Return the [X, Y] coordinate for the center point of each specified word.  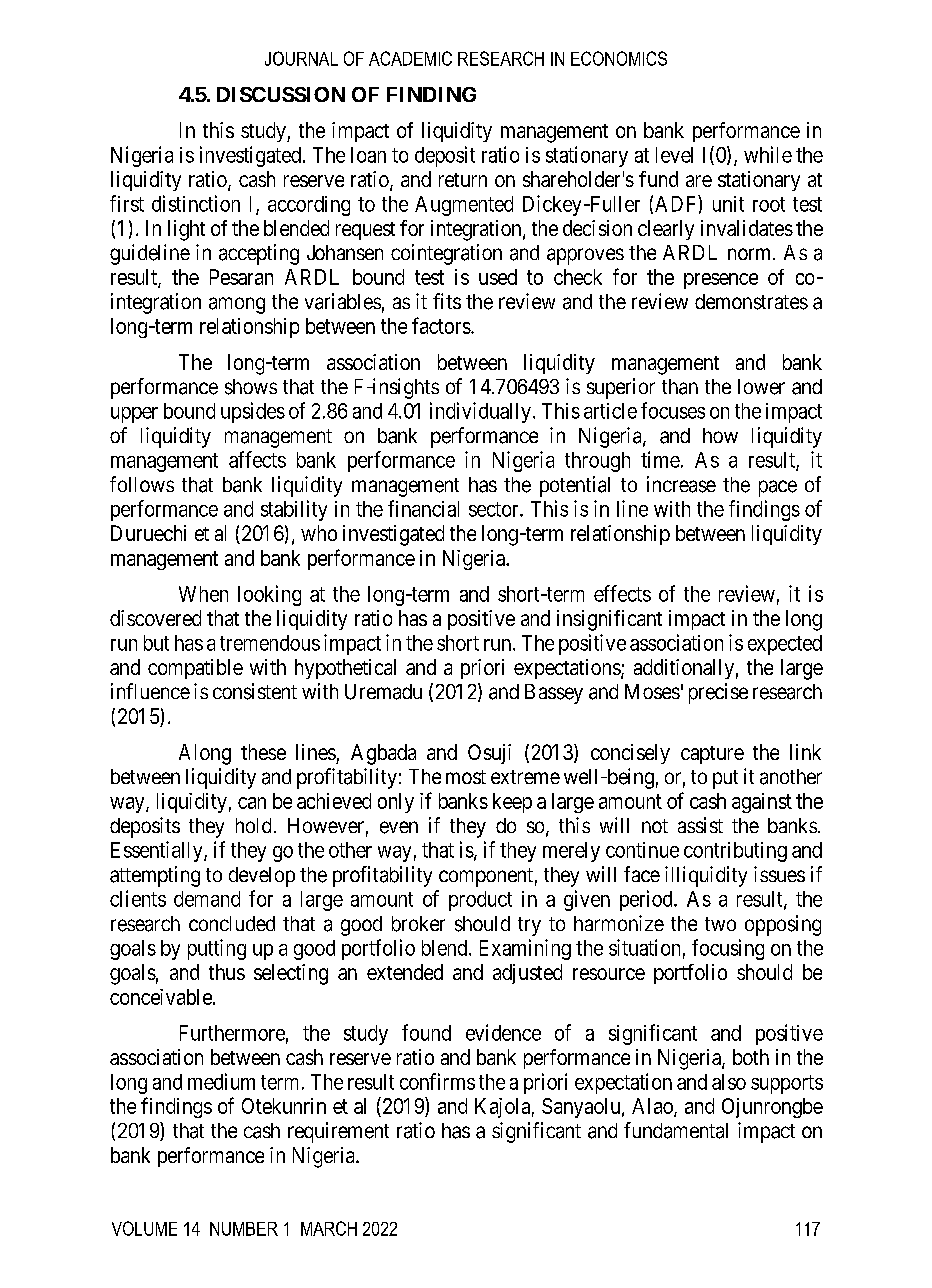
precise [718, 693]
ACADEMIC [410, 58]
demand [207, 899]
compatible [195, 669]
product [480, 901]
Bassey [554, 694]
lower [761, 387]
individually [480, 412]
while [768, 154]
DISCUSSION [281, 94]
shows [251, 387]
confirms [437, 1081]
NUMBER [244, 1229]
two [720, 924]
